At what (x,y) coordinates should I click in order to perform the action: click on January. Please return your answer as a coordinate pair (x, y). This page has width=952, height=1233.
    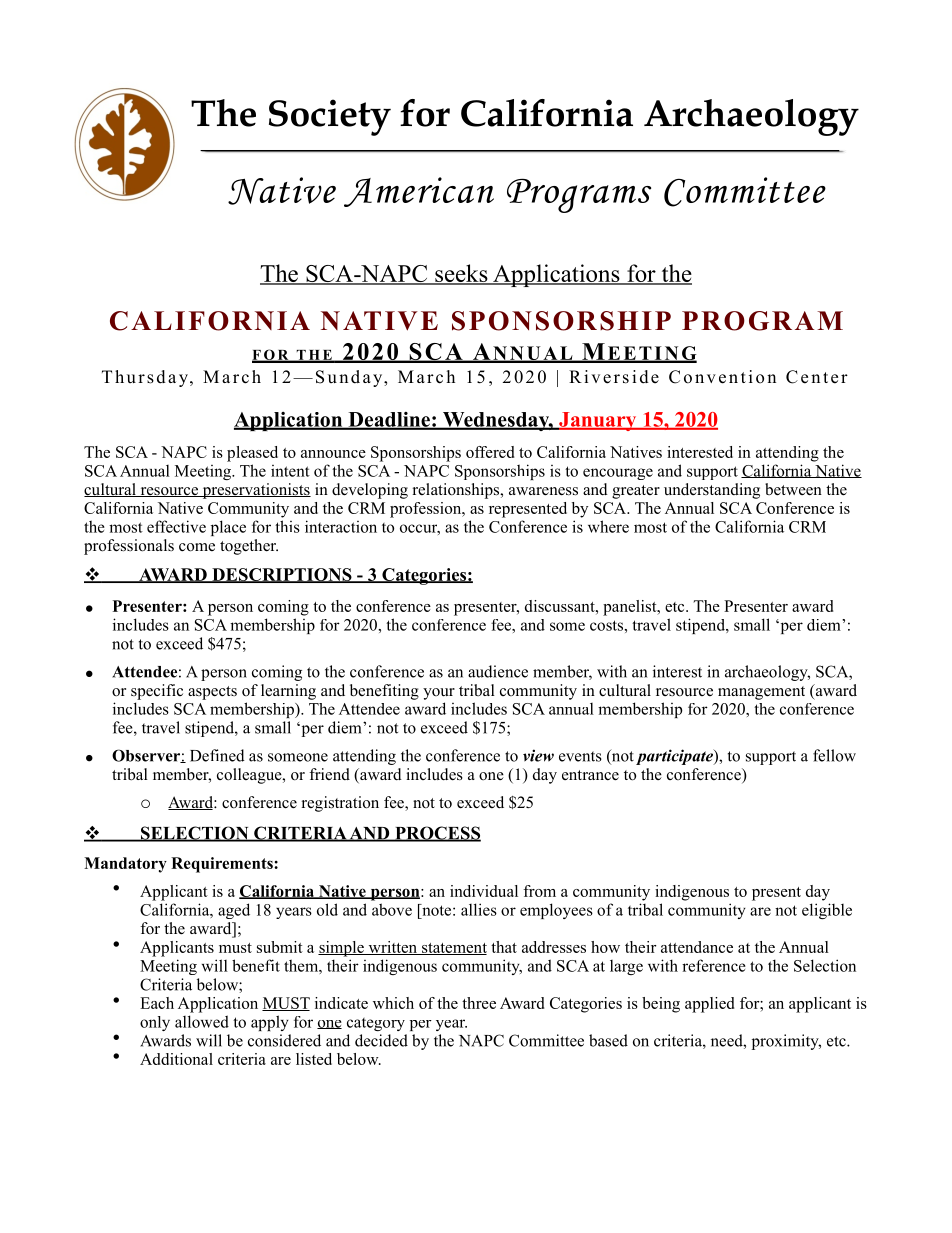
    Looking at the image, I should click on (598, 421).
